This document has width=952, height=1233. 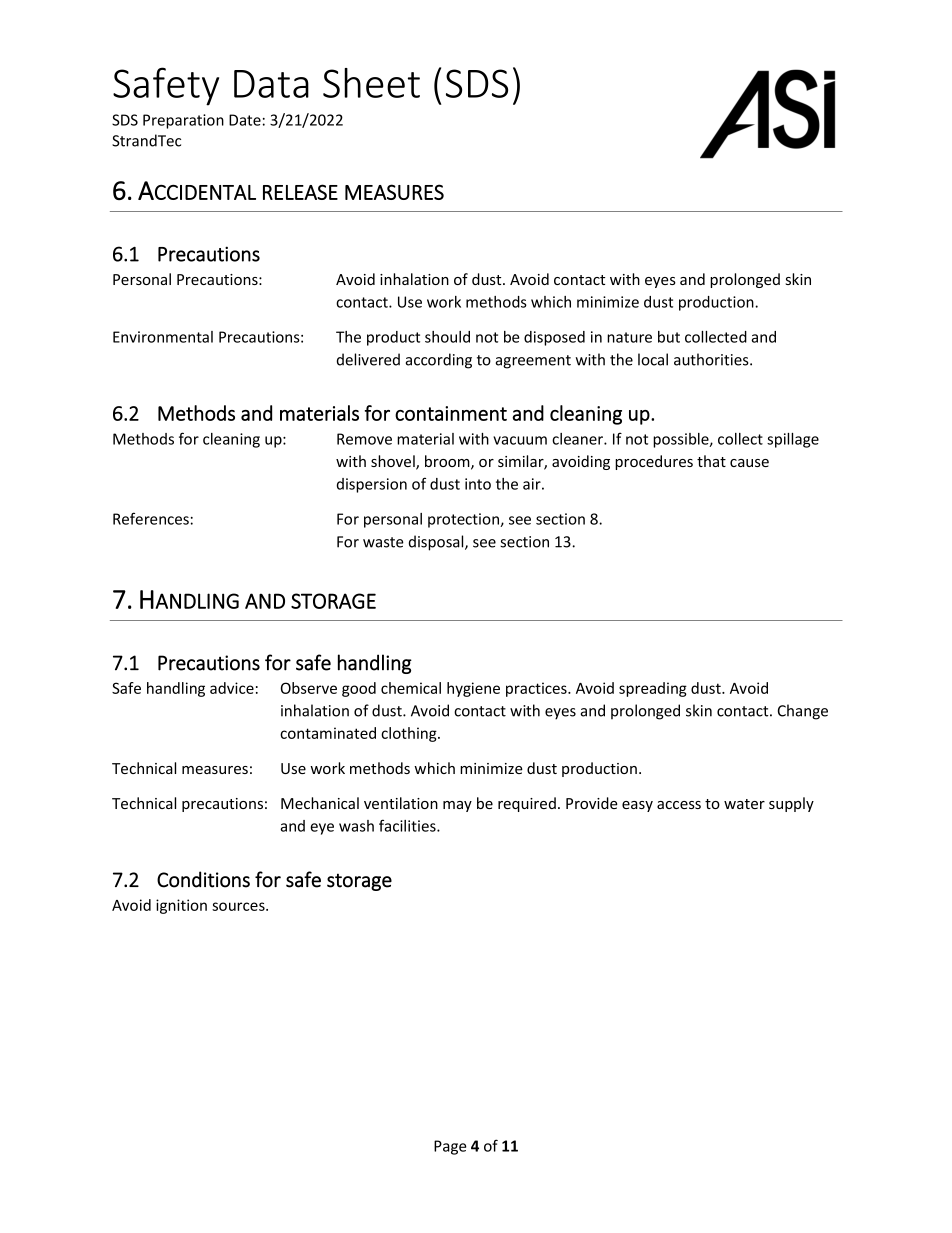 What do you see at coordinates (245, 120) in the document?
I see `Date` at bounding box center [245, 120].
